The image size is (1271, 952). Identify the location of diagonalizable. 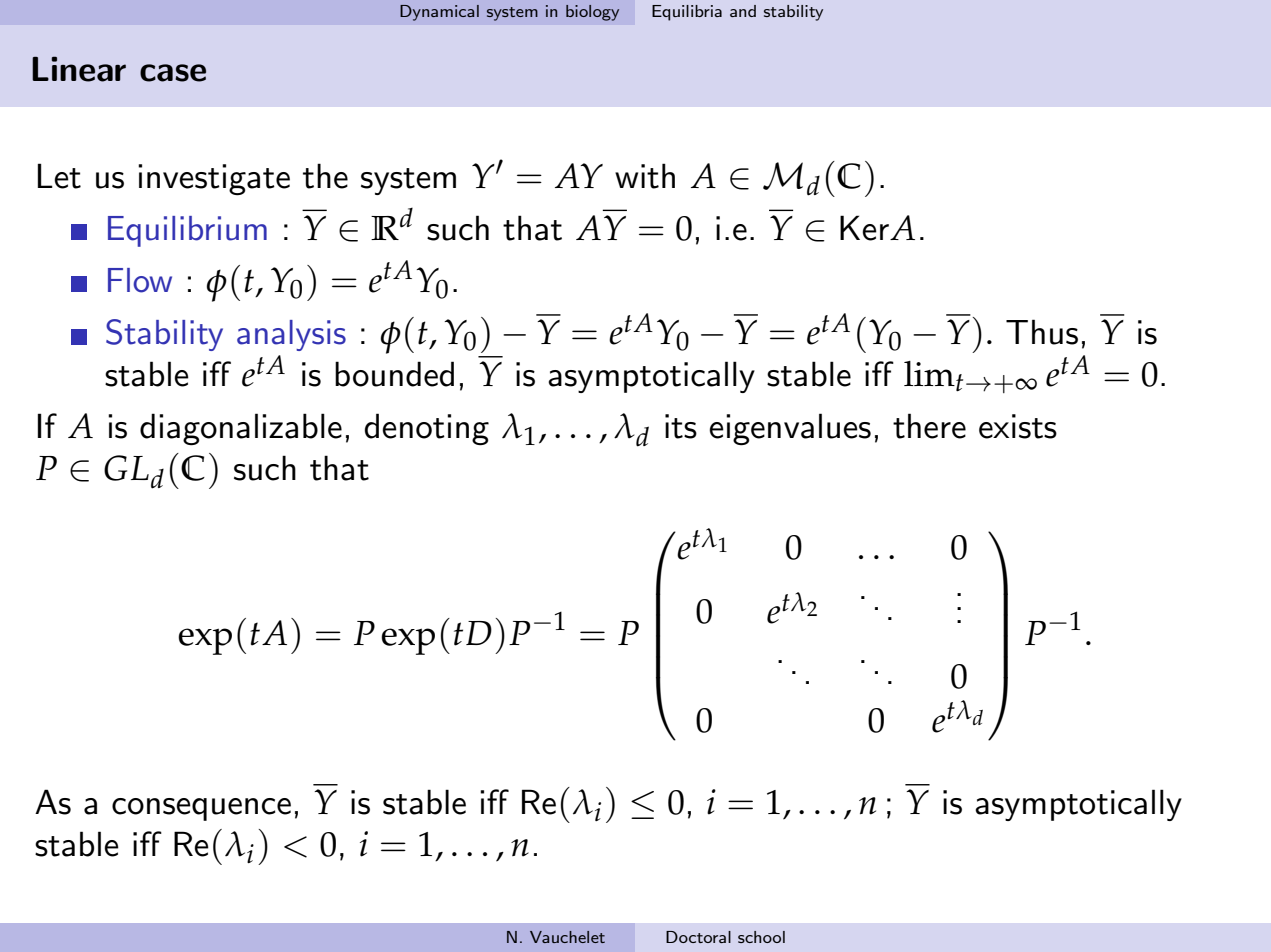
(241, 429).
